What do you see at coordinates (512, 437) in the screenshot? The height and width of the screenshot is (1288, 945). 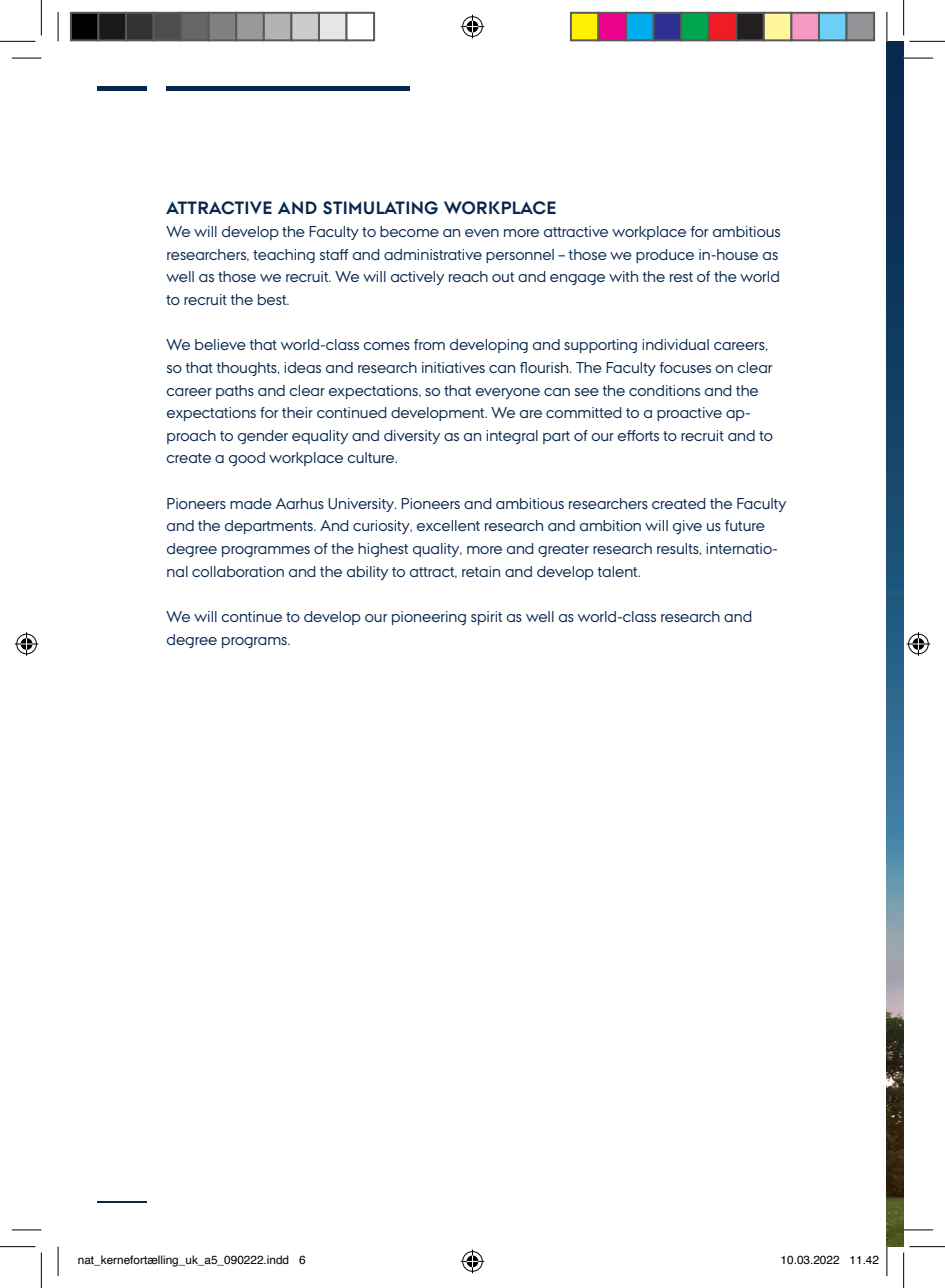 I see `integral` at bounding box center [512, 437].
